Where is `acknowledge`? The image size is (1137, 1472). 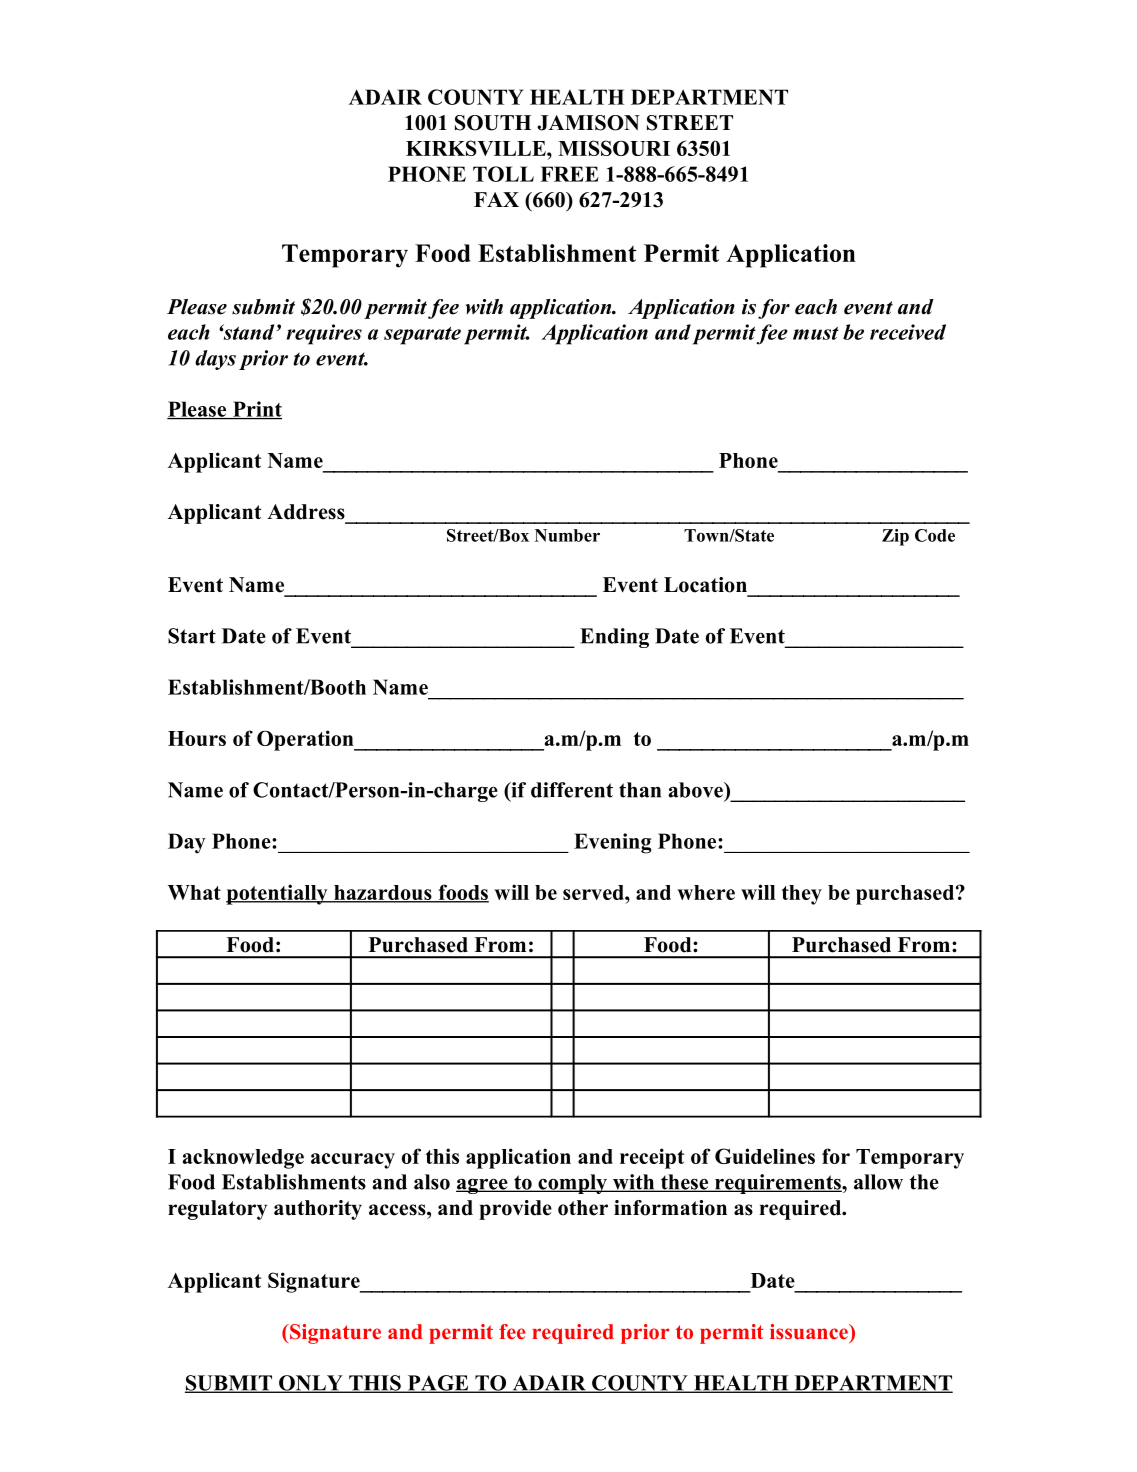
acknowledge is located at coordinates (243, 1159).
